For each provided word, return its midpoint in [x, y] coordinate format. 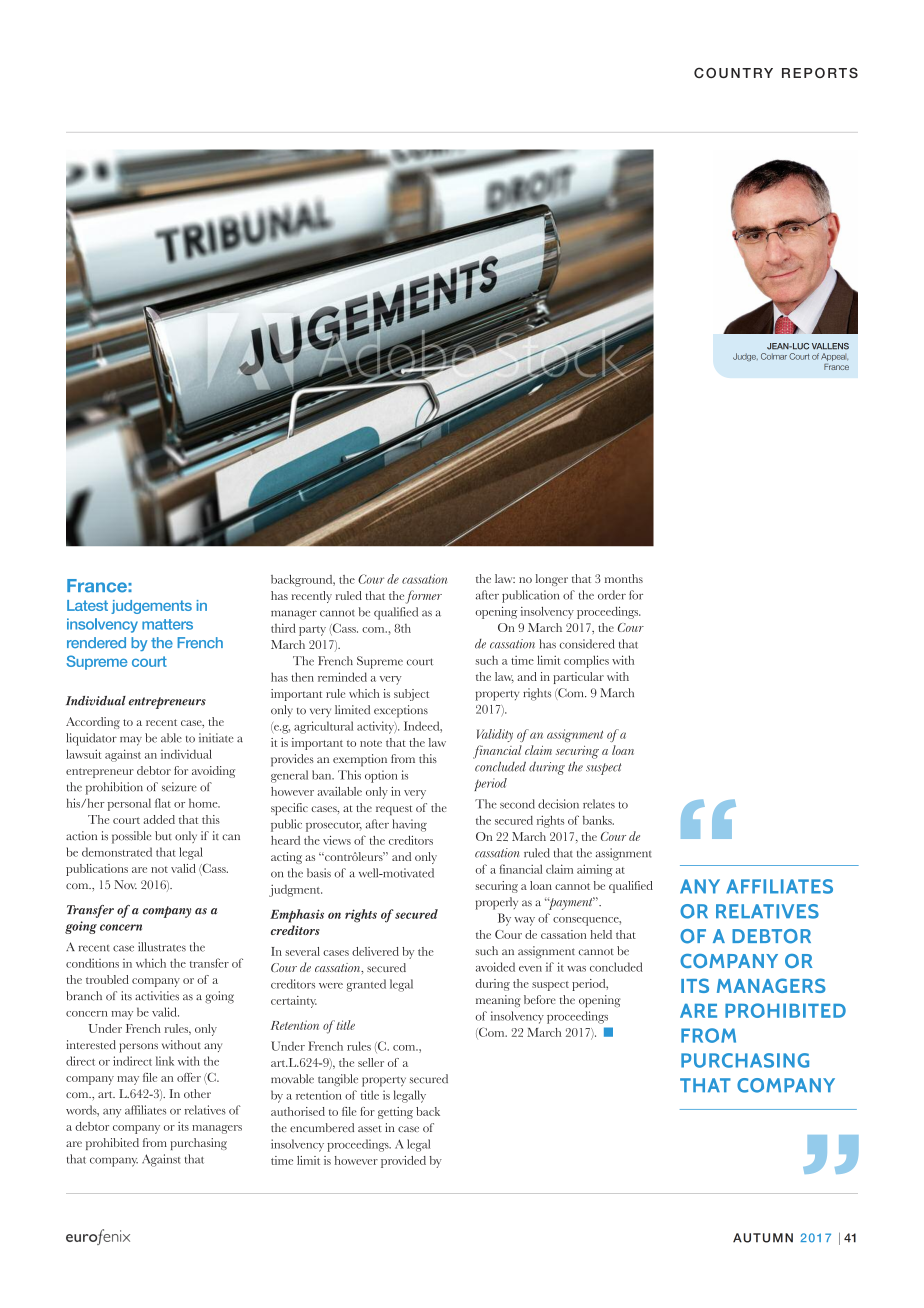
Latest [87, 605]
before [540, 999]
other [197, 1093]
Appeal [834, 357]
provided [403, 1162]
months [624, 578]
